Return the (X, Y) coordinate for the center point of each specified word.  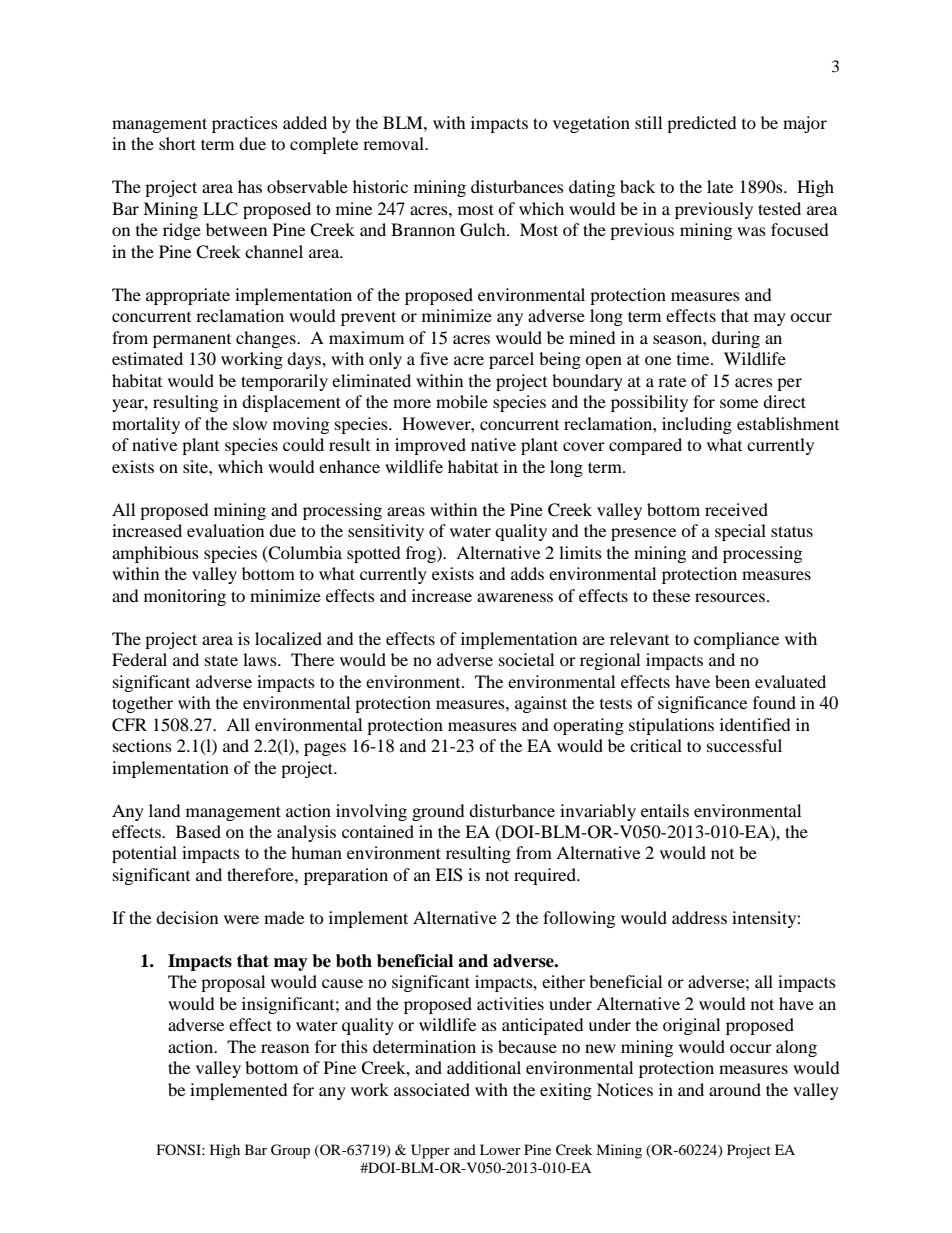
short (177, 143)
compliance (736, 640)
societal (526, 659)
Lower (500, 1149)
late (720, 186)
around (735, 1089)
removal (395, 143)
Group (290, 1151)
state (221, 660)
